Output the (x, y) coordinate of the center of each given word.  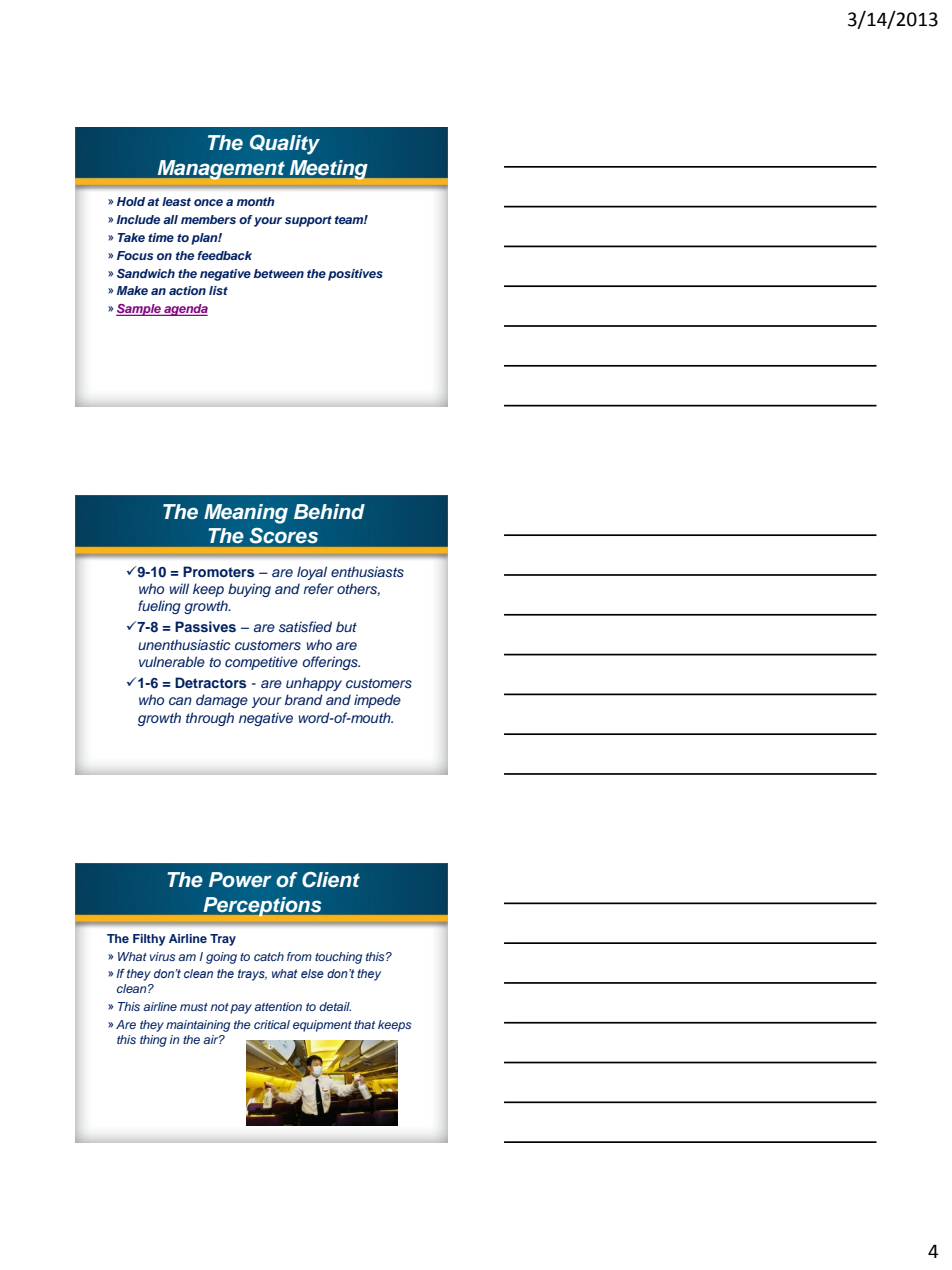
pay (241, 1009)
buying (249, 590)
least (176, 201)
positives (355, 275)
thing (153, 1041)
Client (331, 879)
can (180, 701)
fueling (159, 607)
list (218, 290)
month (255, 201)
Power (240, 880)
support (308, 221)
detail (335, 1006)
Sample (139, 310)
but (346, 626)
